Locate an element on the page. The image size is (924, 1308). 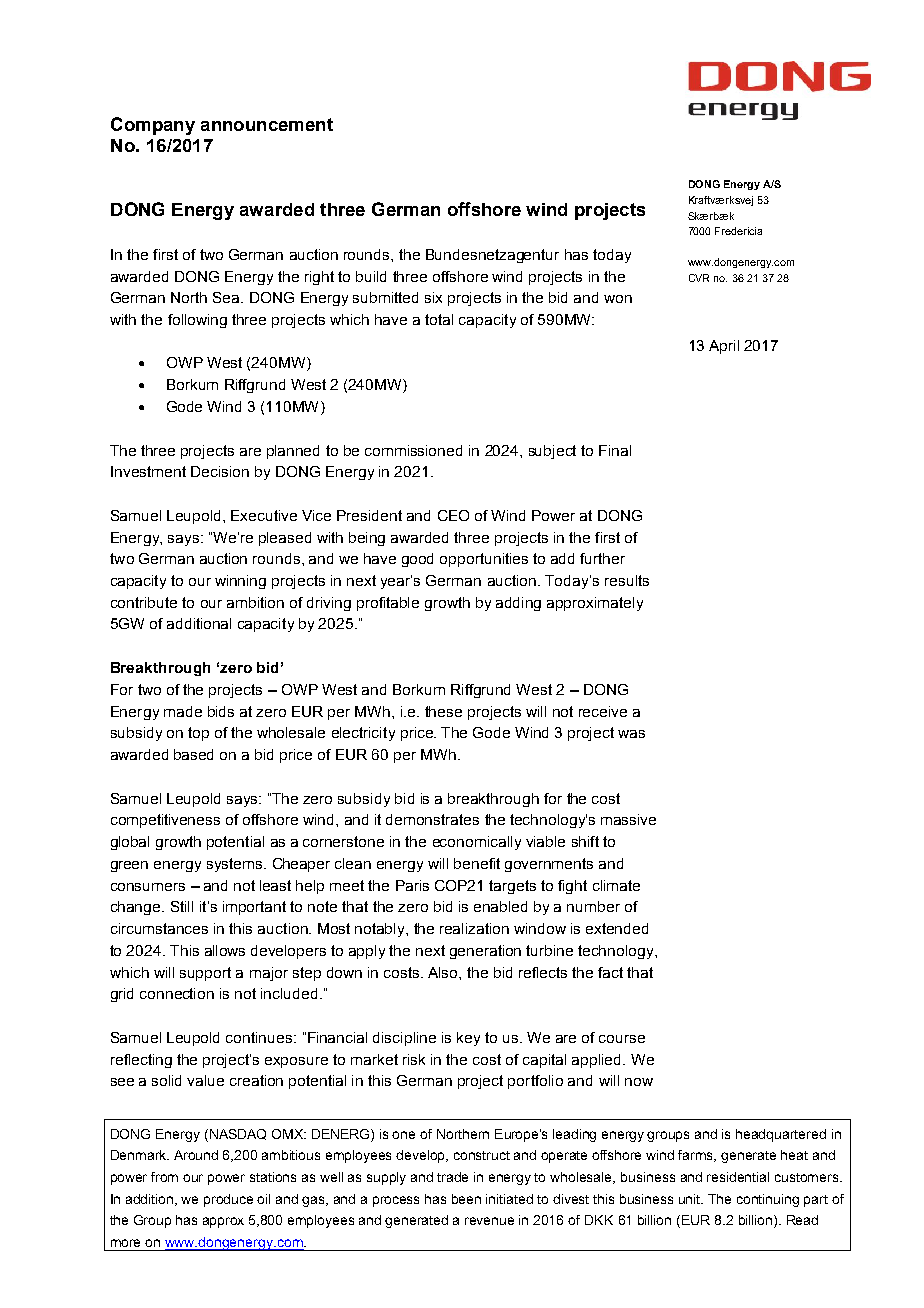
benefit is located at coordinates (477, 863).
